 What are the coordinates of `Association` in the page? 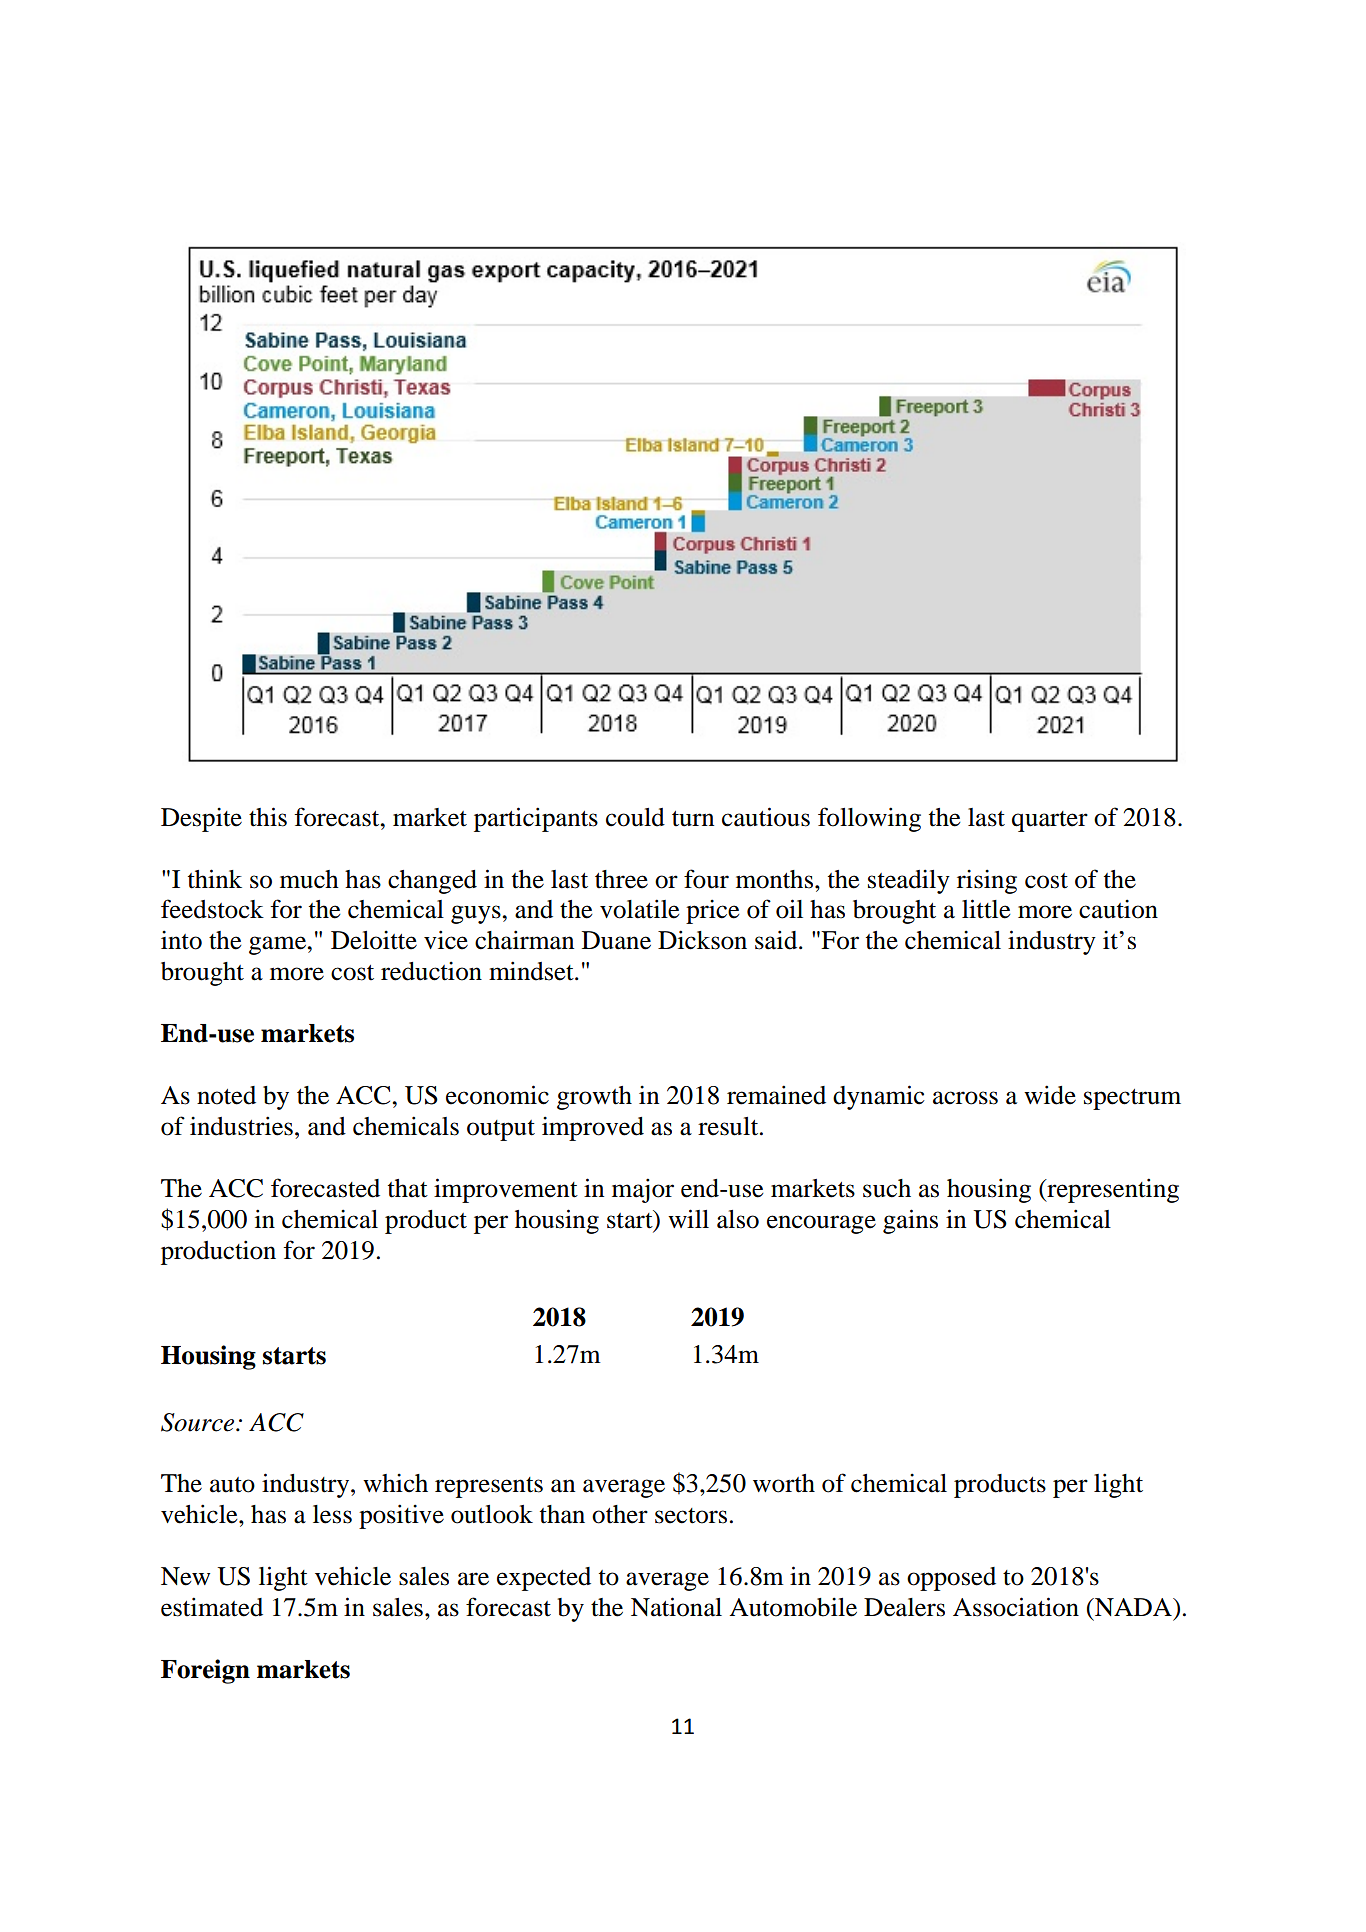 It's located at (1016, 1607).
